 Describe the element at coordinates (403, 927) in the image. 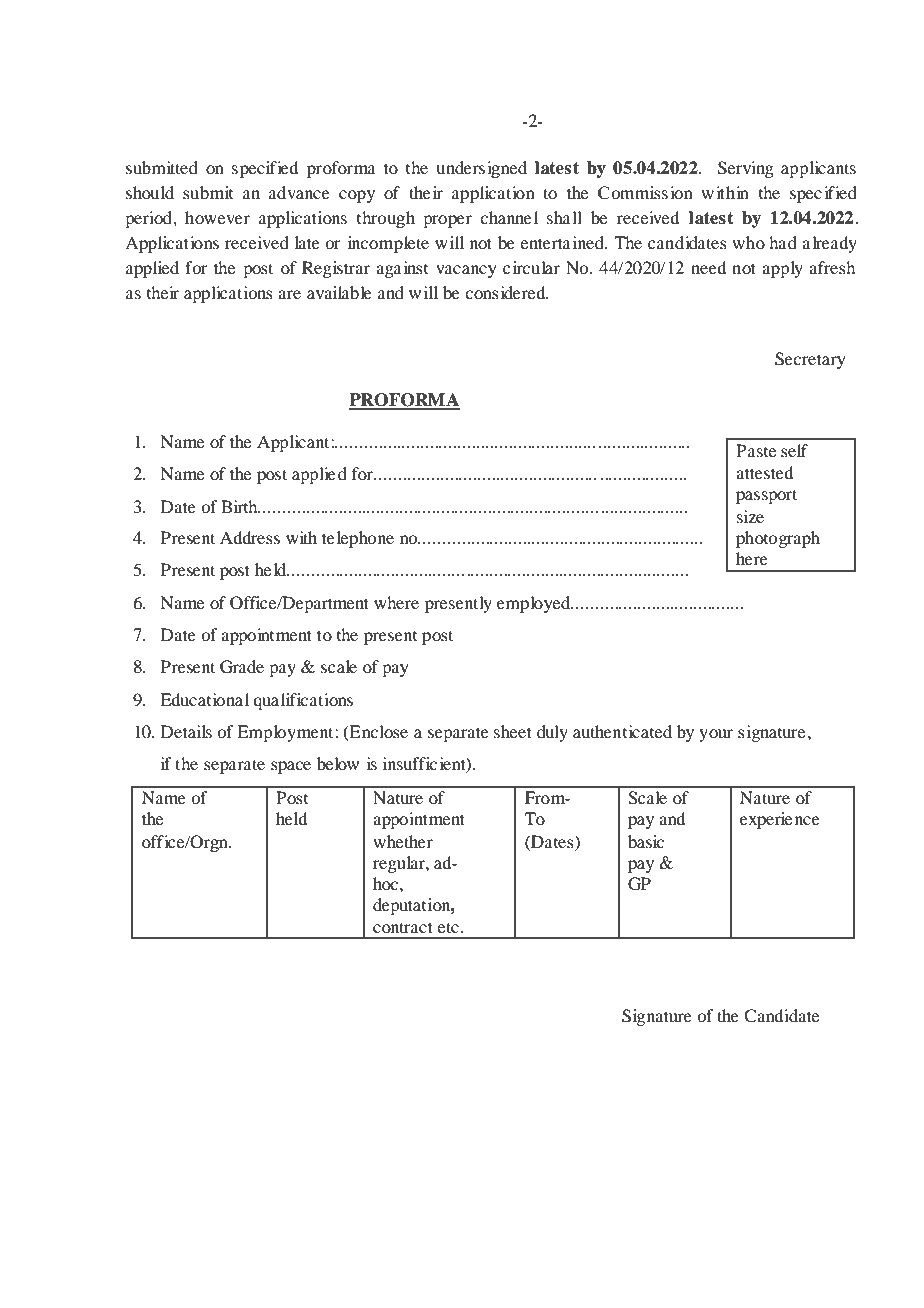

I see `contract` at that location.
